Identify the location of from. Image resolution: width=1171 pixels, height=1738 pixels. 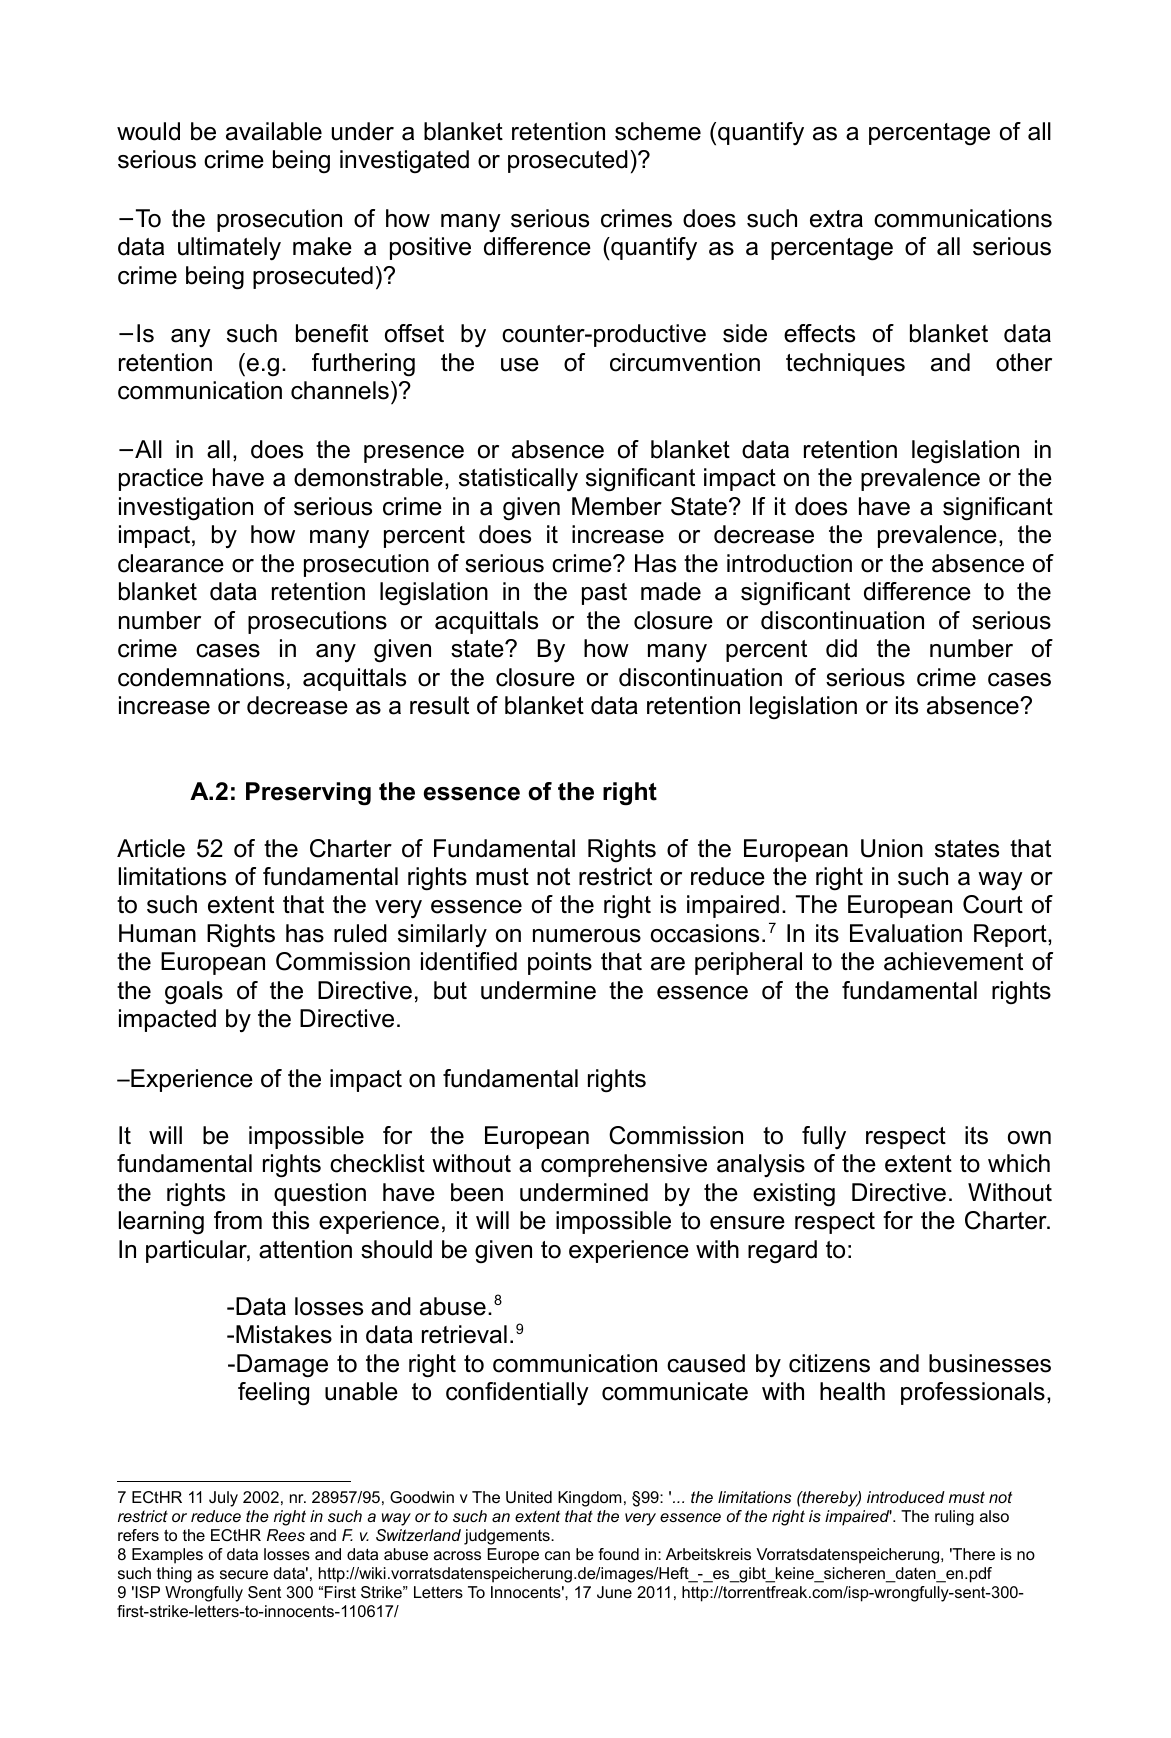
(238, 1220).
